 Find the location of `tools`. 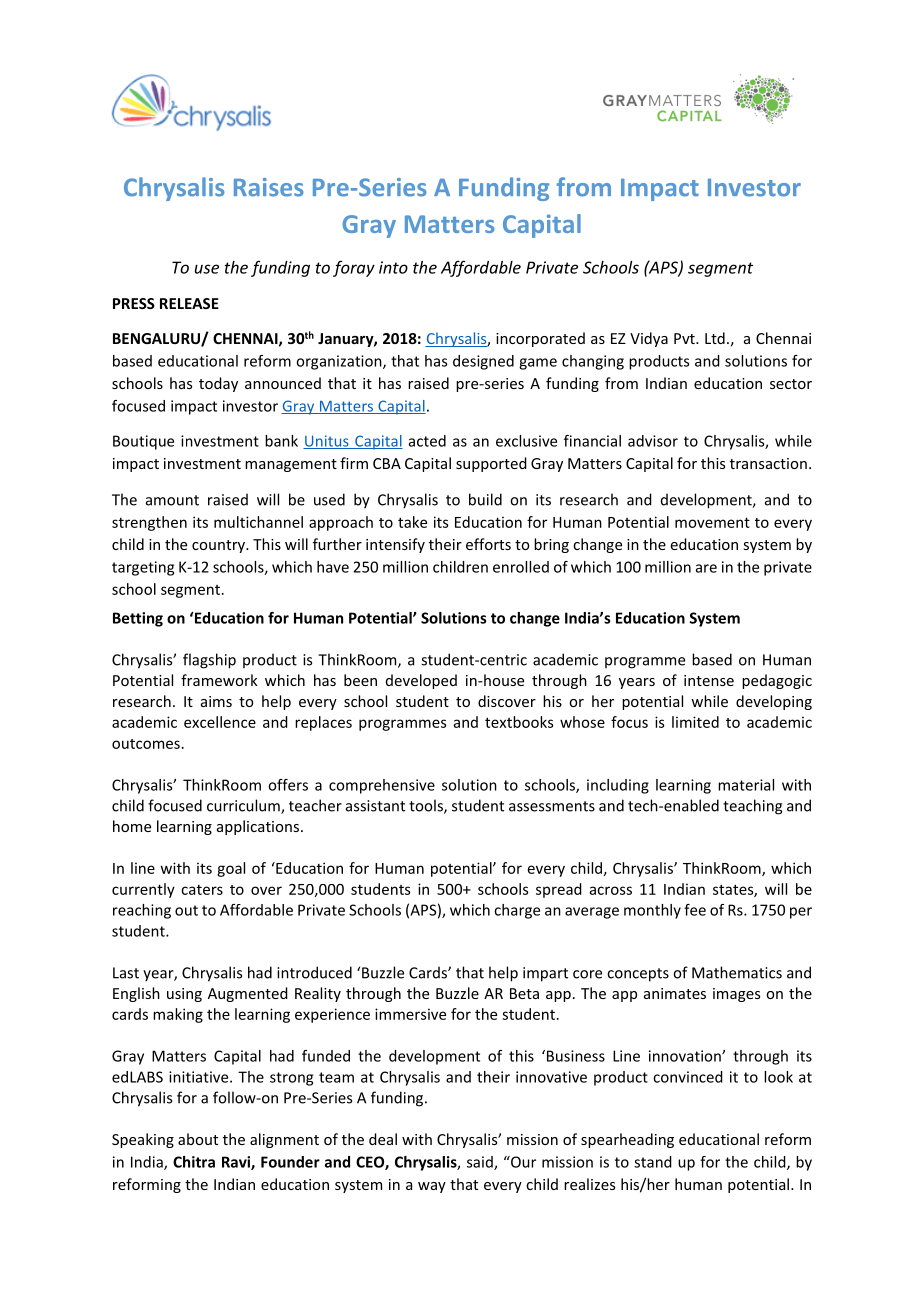

tools is located at coordinates (427, 806).
